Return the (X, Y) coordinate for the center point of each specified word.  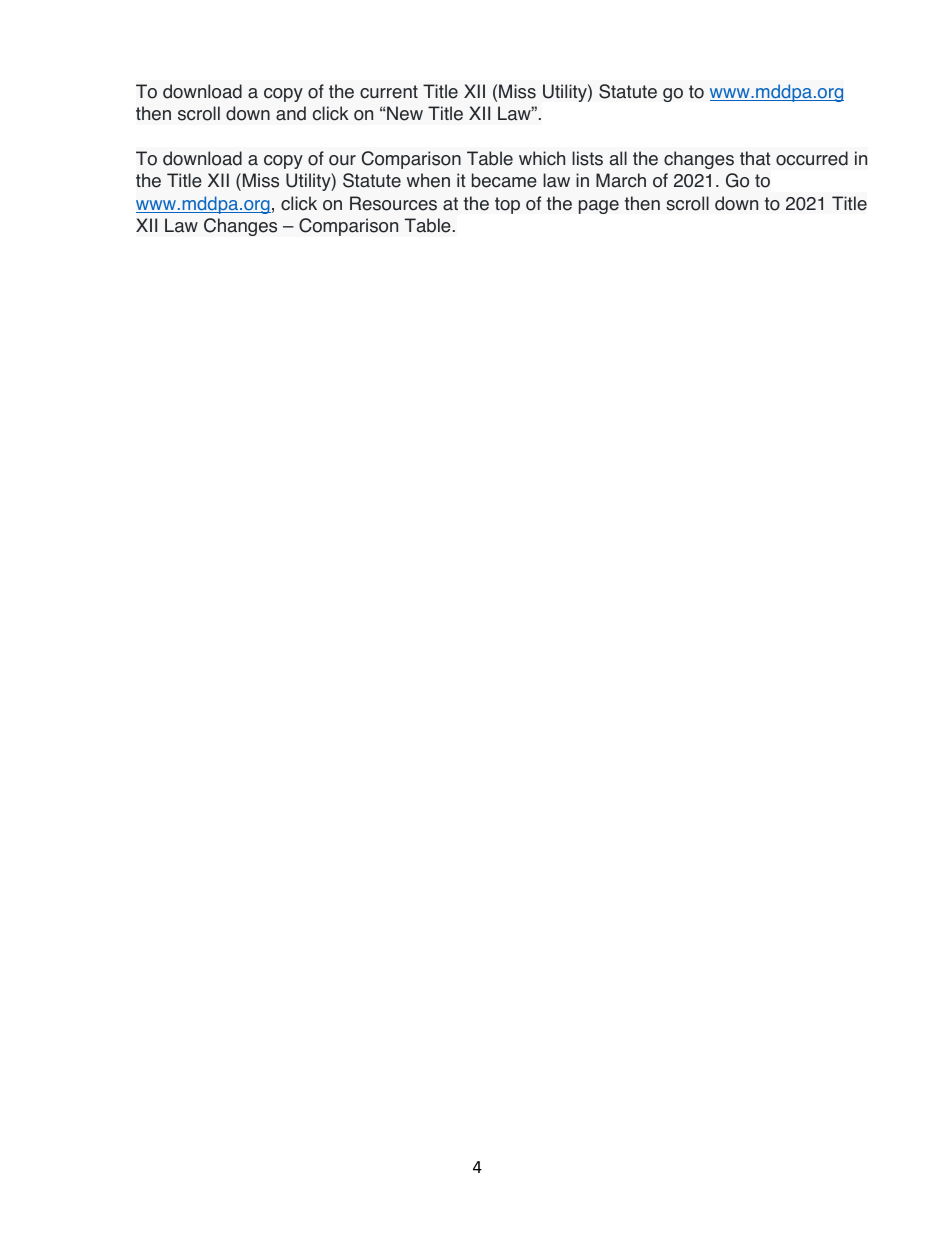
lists (587, 158)
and (291, 113)
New (405, 113)
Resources (393, 203)
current (389, 92)
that (755, 158)
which (542, 158)
